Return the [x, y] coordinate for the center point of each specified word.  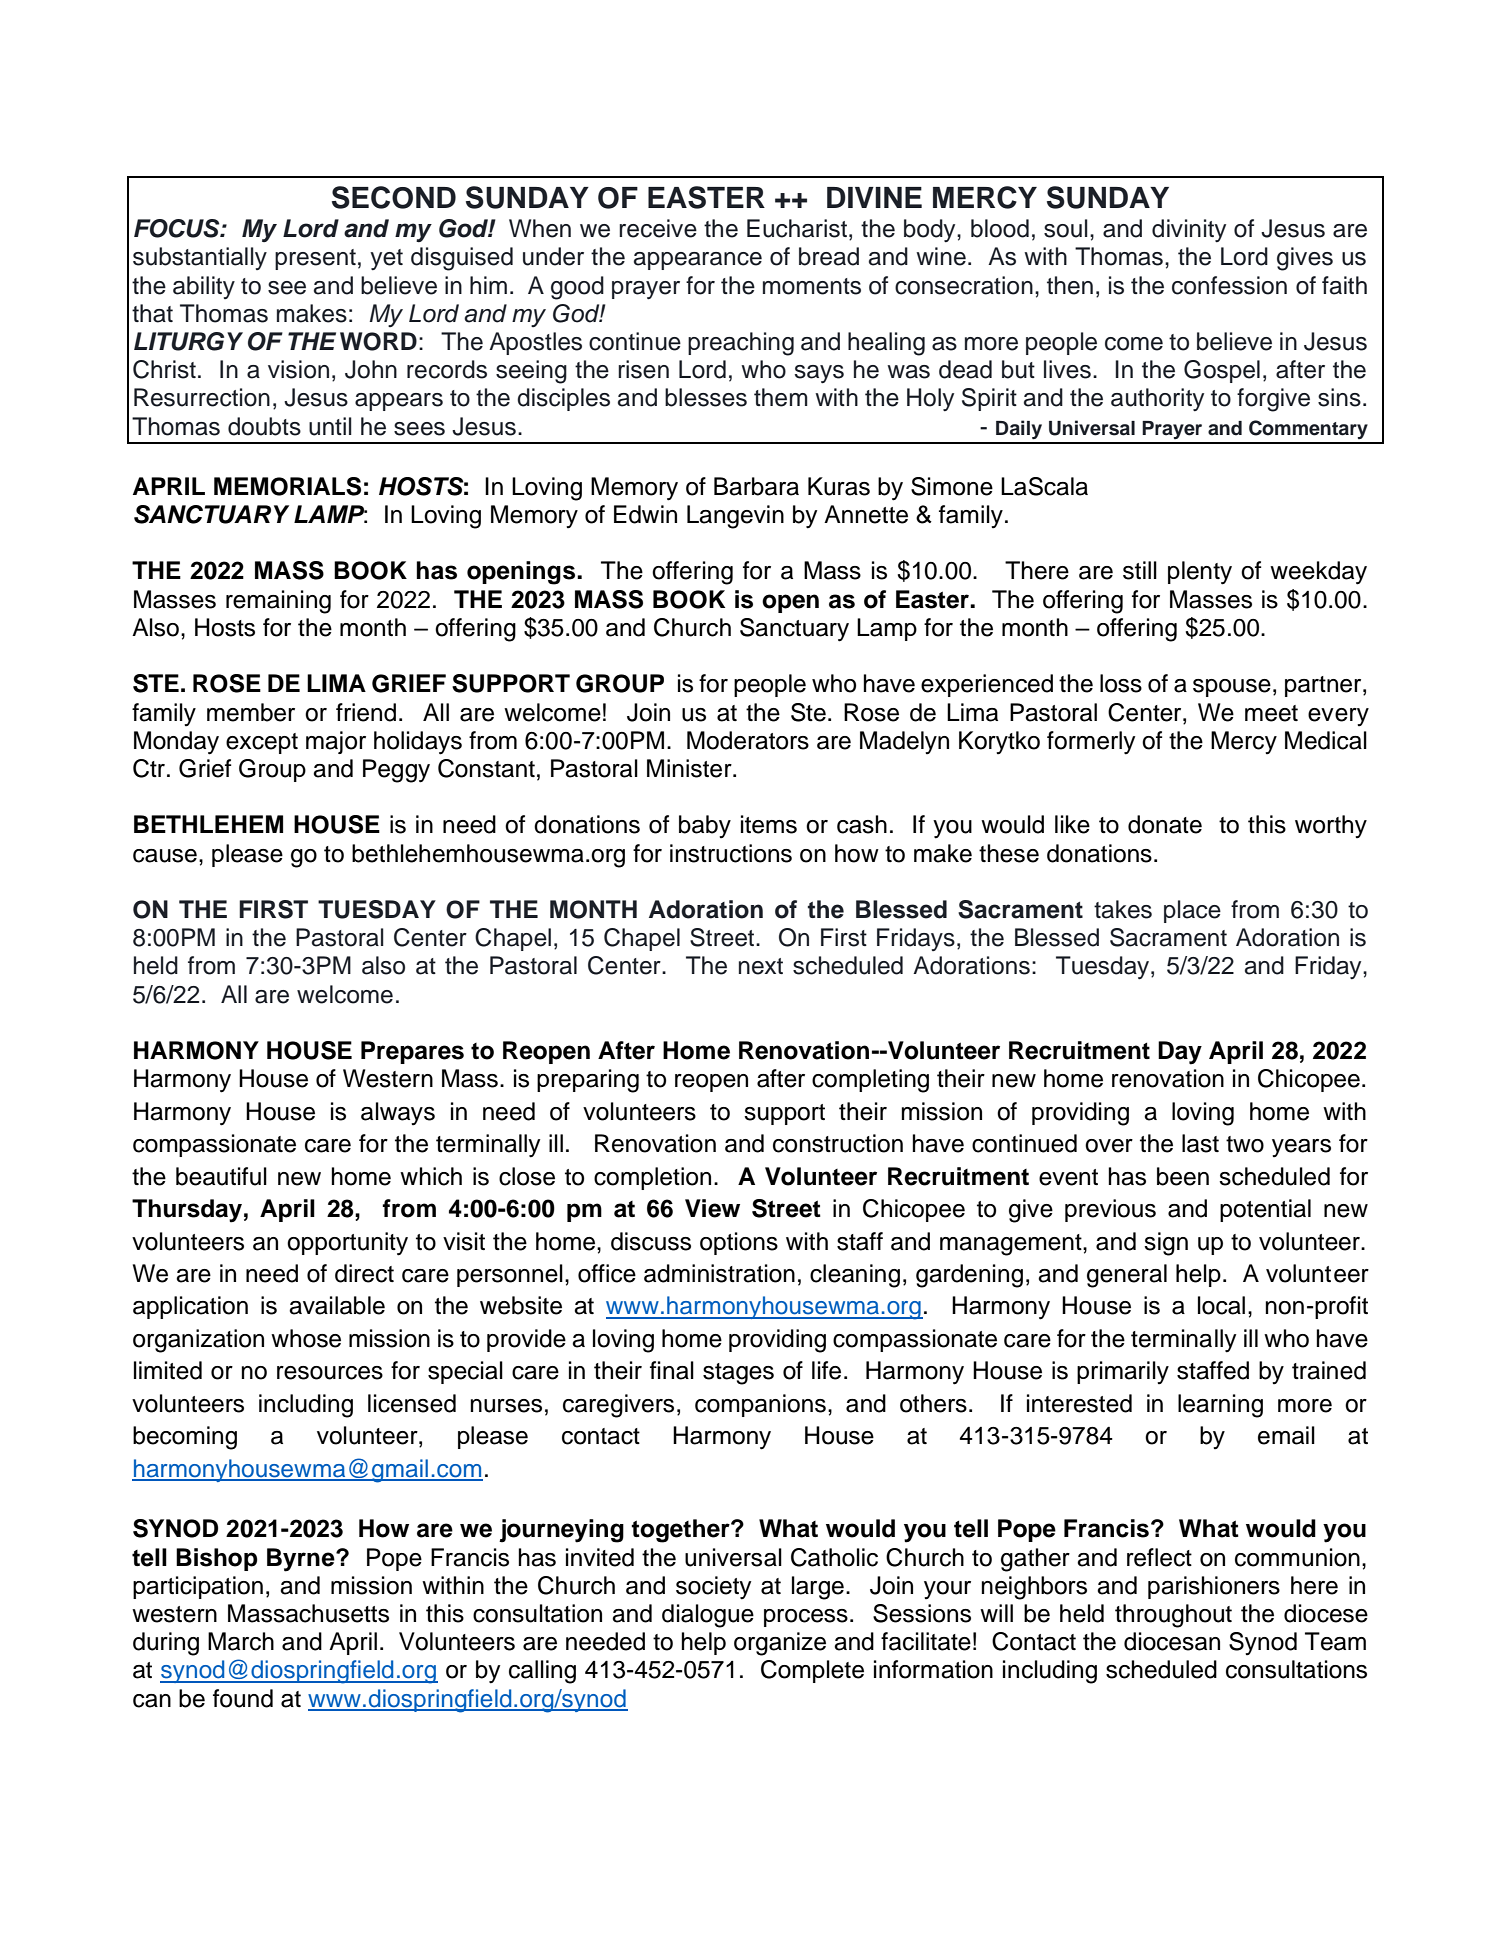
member [251, 712]
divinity [1189, 230]
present [315, 259]
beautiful [221, 1176]
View [712, 1208]
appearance [698, 261]
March [241, 1641]
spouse [1232, 688]
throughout [1173, 1616]
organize [780, 1644]
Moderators [748, 740]
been [1183, 1176]
